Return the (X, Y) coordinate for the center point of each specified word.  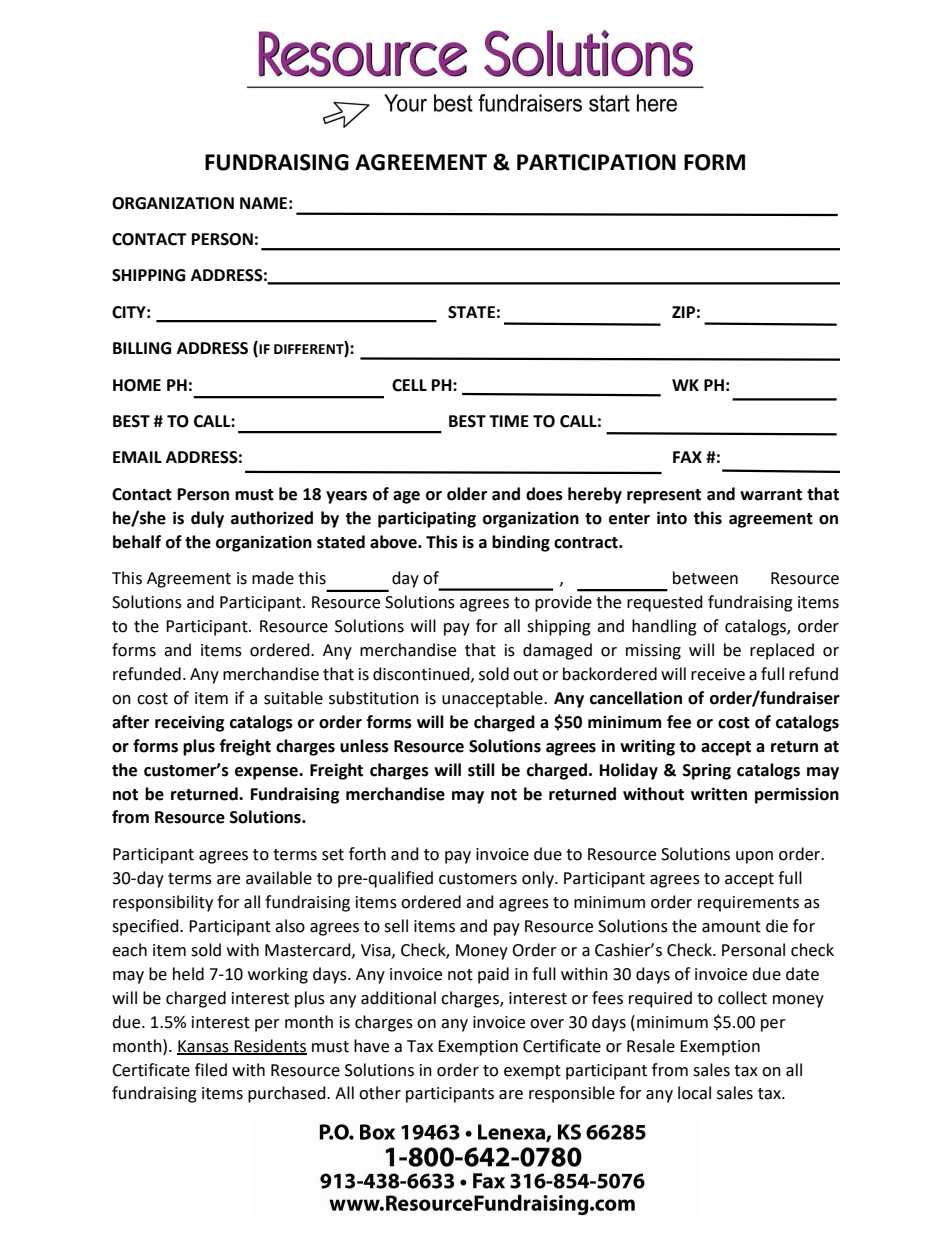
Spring (707, 772)
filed (211, 1070)
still (481, 770)
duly (207, 519)
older (467, 494)
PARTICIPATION (596, 162)
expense (267, 773)
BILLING (142, 348)
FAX (687, 457)
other (380, 1093)
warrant (771, 495)
